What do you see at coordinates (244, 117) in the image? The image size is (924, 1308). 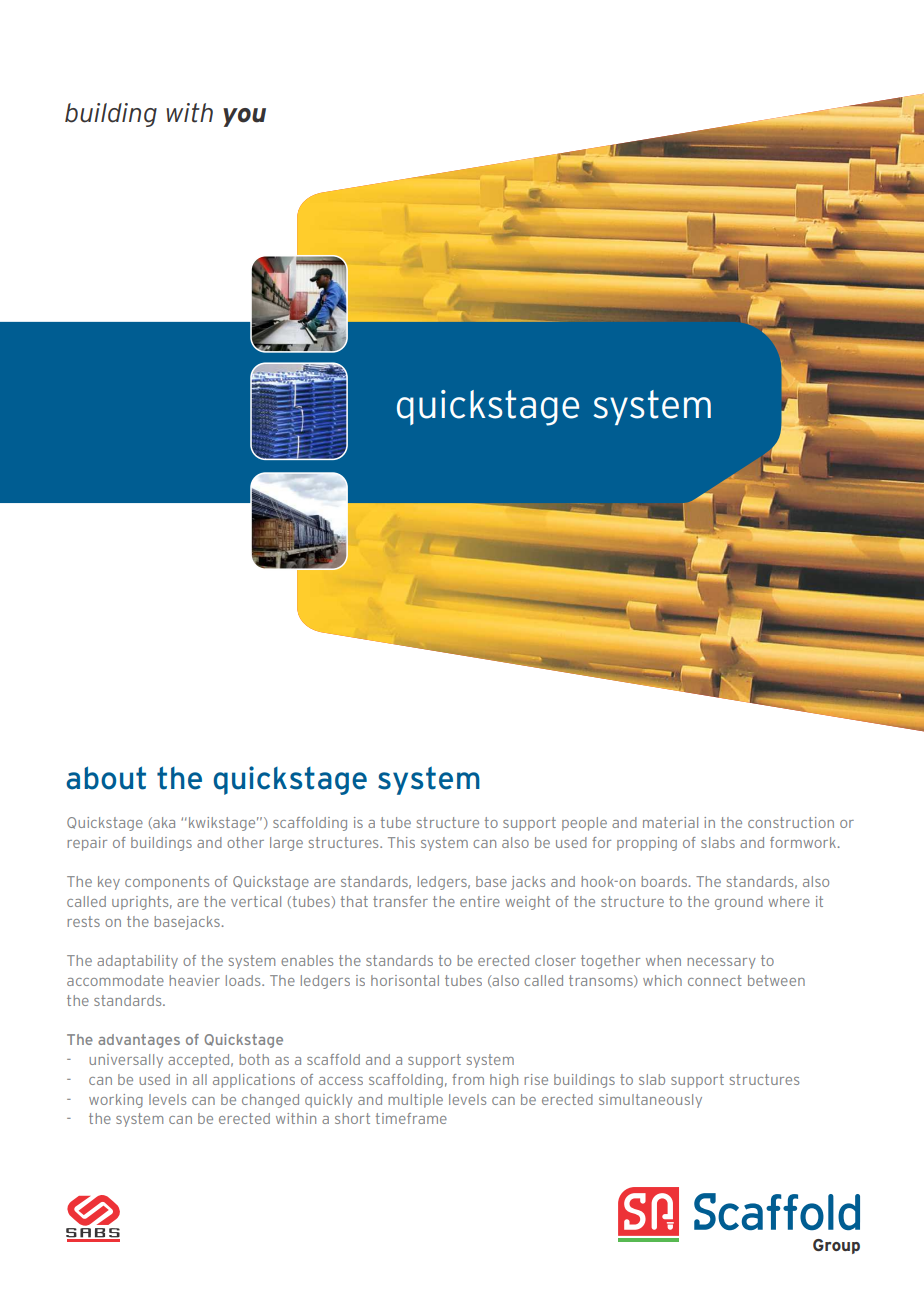 I see `you` at bounding box center [244, 117].
